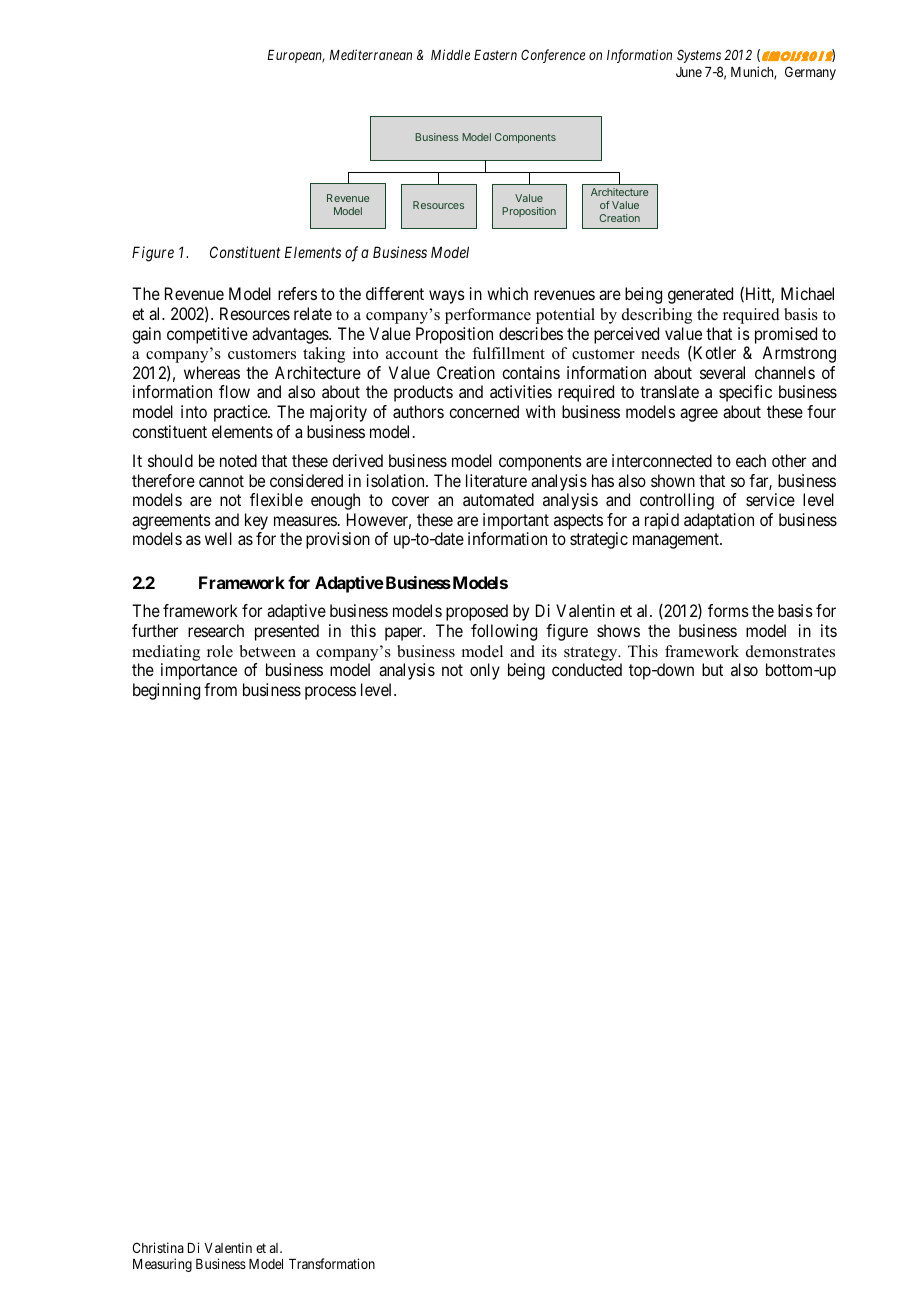 This image has width=924, height=1308. I want to click on Eastern, so click(495, 55).
